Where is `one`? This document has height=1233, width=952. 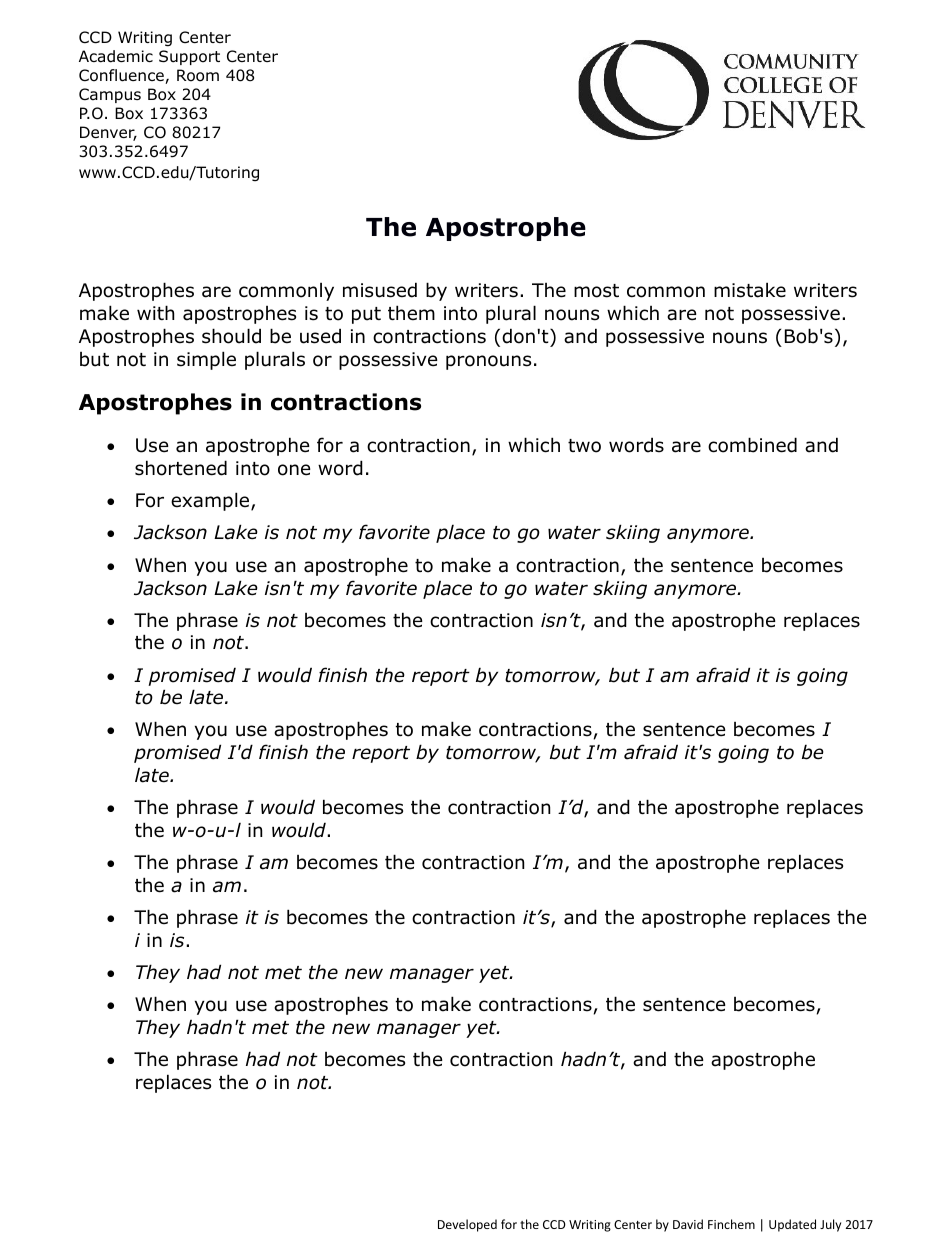 one is located at coordinates (294, 470).
